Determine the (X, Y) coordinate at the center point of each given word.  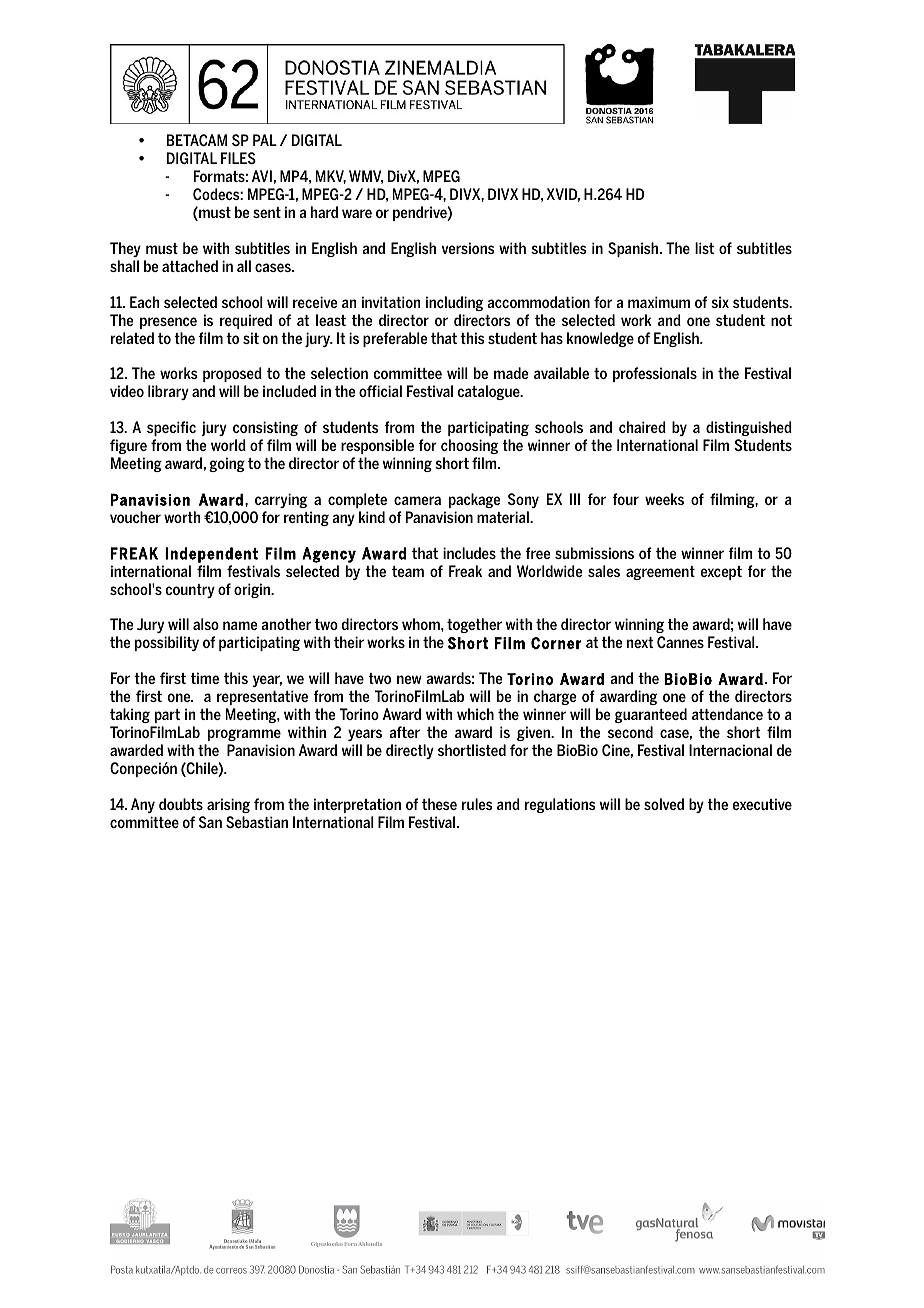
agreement (660, 573)
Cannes (680, 642)
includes (469, 553)
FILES (238, 158)
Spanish (634, 249)
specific (171, 428)
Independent (211, 555)
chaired (642, 427)
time (205, 678)
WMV (366, 177)
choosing (469, 446)
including (454, 303)
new (409, 679)
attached (190, 266)
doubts (181, 804)
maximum (659, 302)
